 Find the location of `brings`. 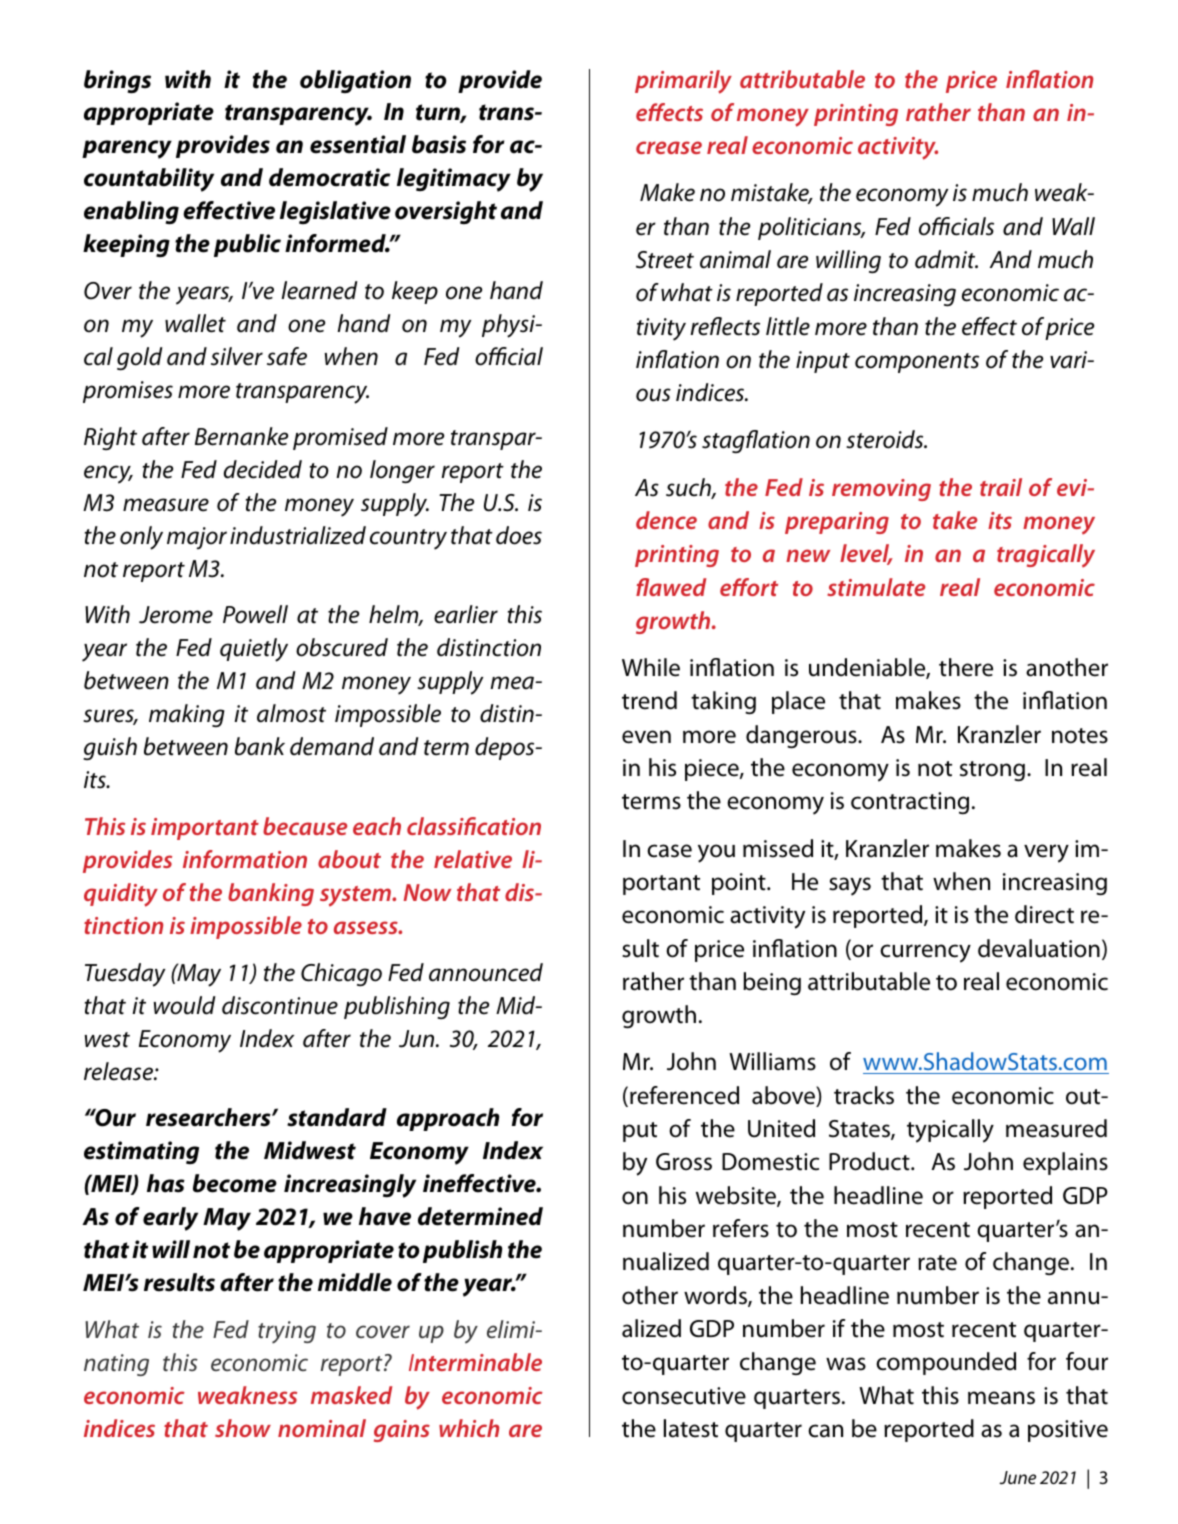

brings is located at coordinates (117, 82).
